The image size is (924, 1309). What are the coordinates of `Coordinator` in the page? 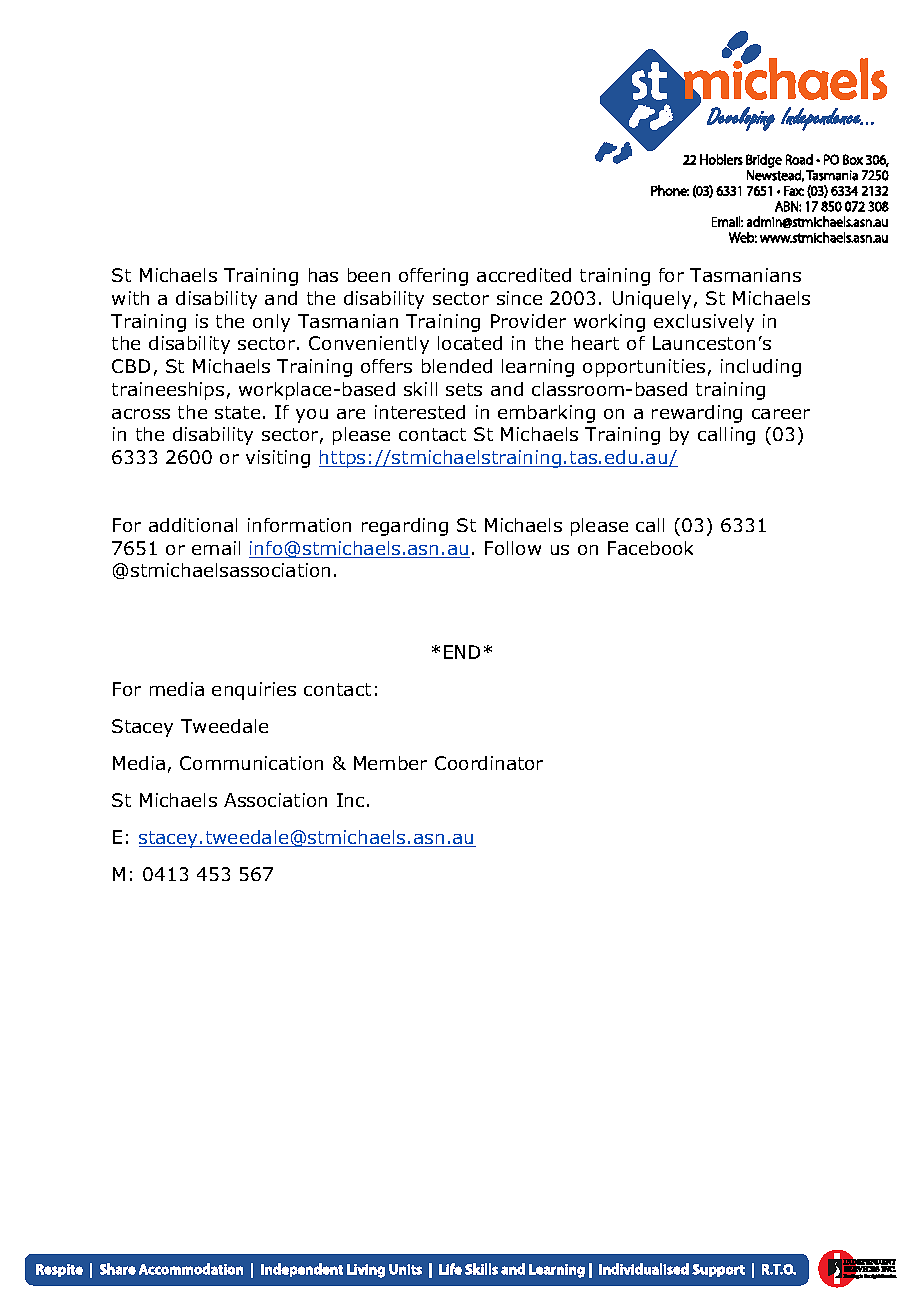 It's located at (489, 763).
